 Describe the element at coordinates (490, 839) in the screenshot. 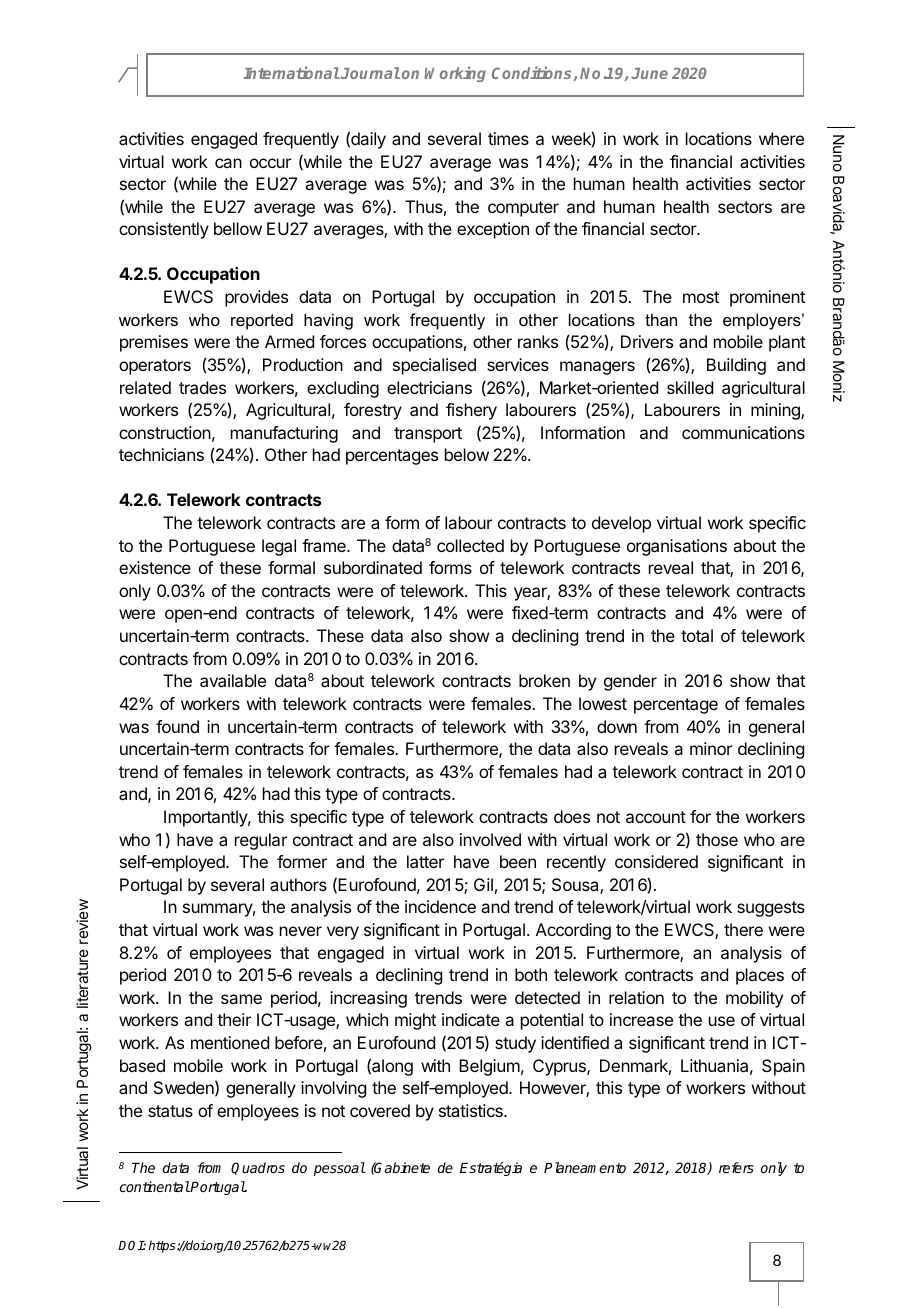

I see `involved` at that location.
